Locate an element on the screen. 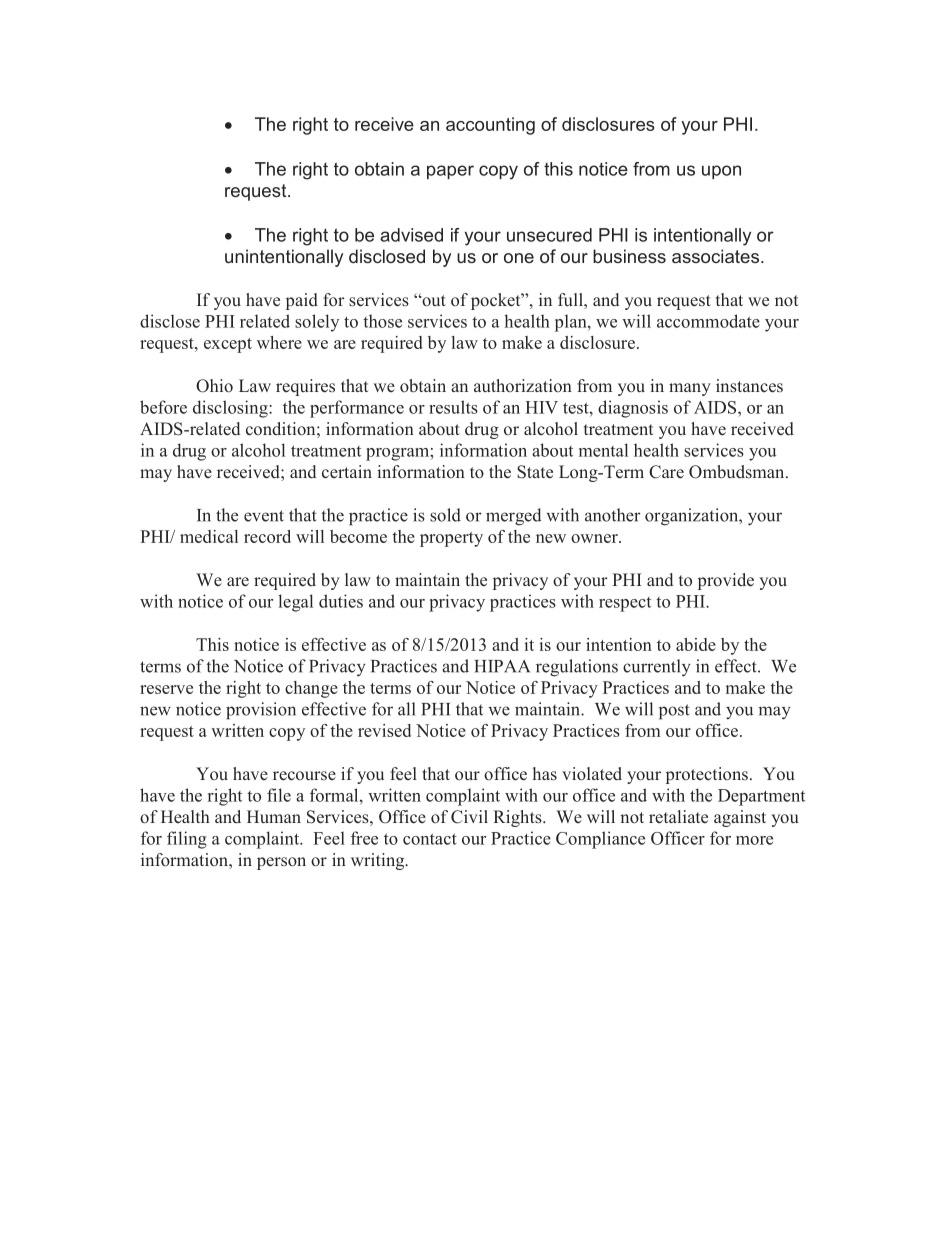 This screenshot has width=952, height=1233. paper is located at coordinates (450, 172).
